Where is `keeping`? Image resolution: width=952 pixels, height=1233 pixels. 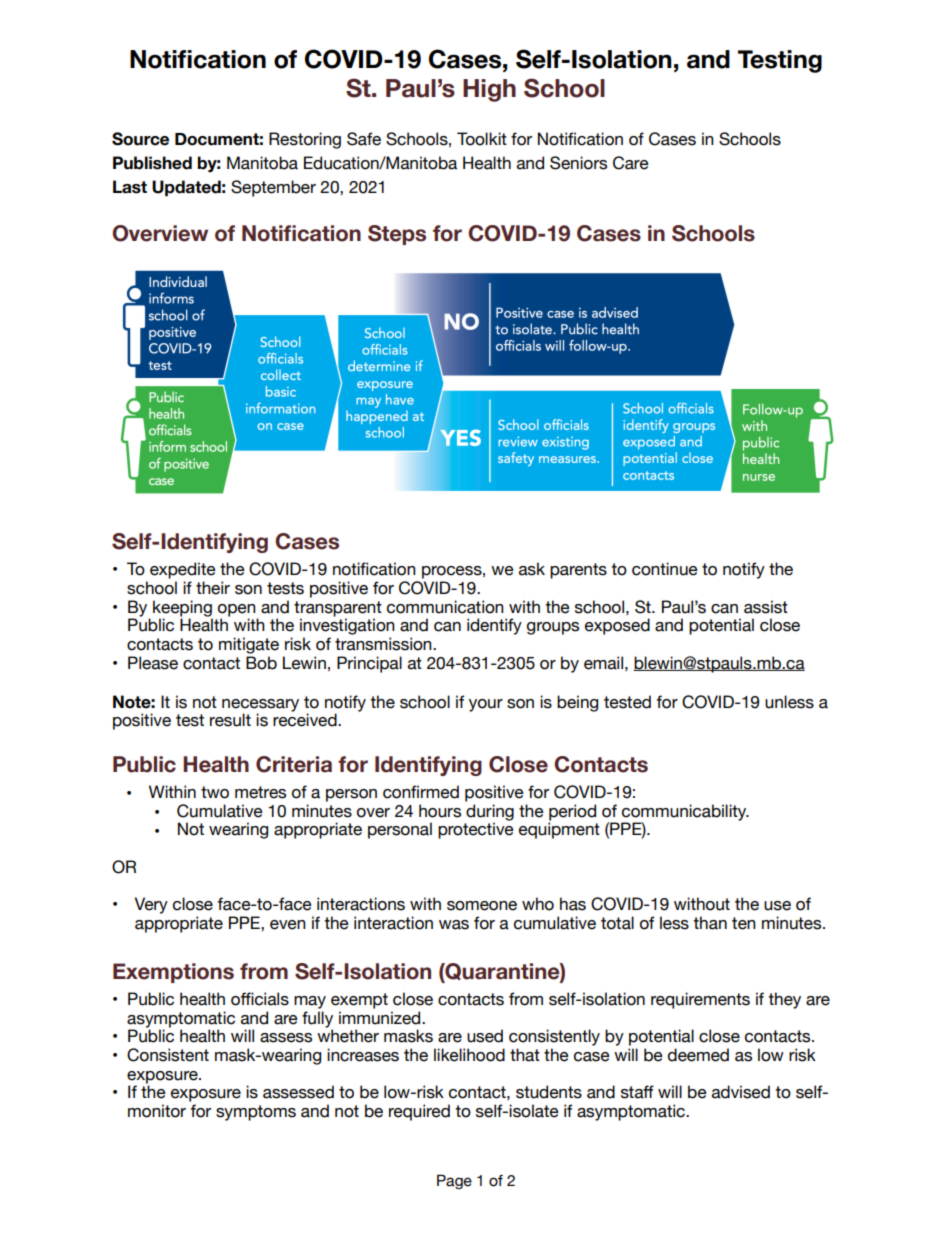 keeping is located at coordinates (183, 609).
